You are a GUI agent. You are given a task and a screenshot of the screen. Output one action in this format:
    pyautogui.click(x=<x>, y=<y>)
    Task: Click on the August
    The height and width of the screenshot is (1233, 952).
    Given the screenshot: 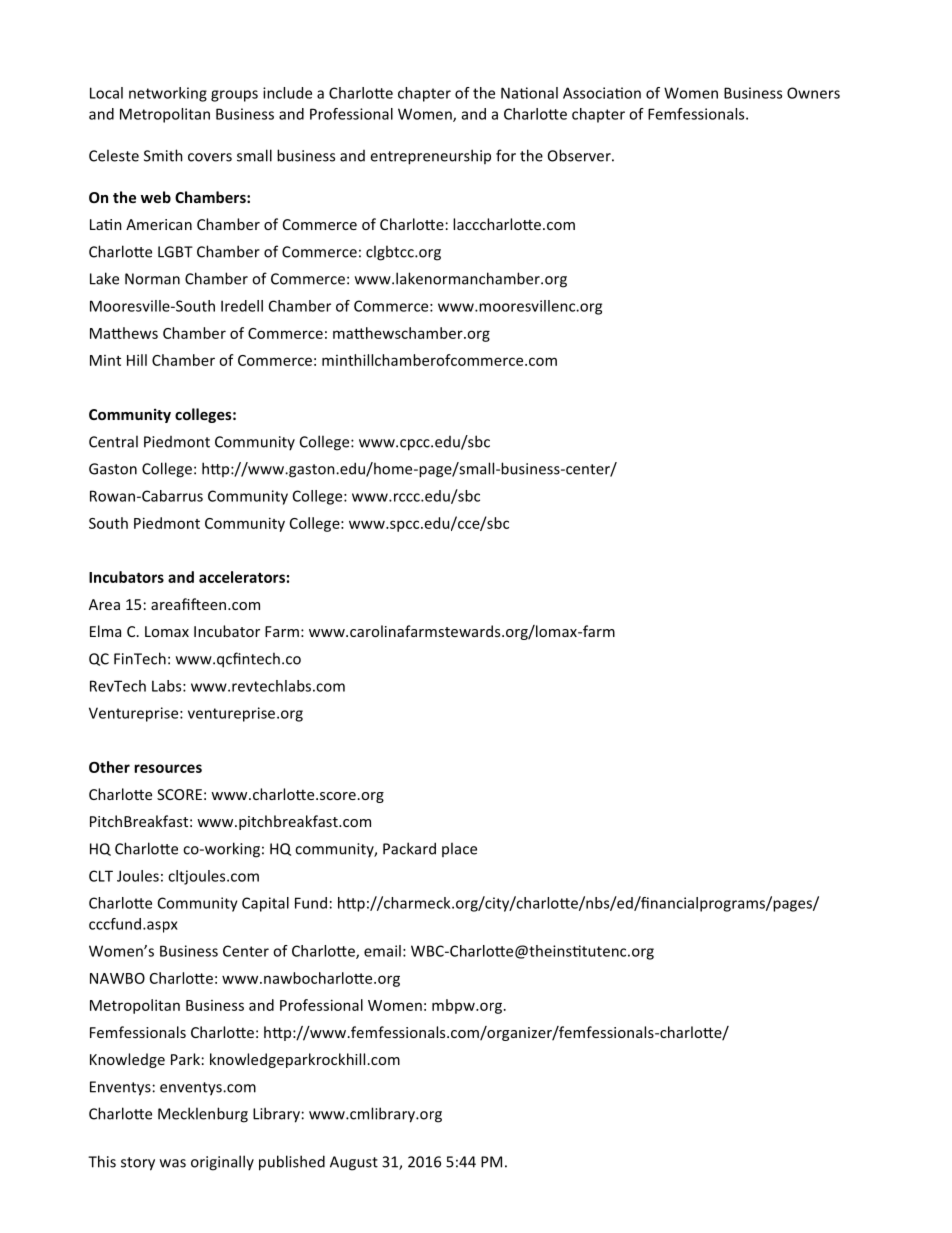 What is the action you would take?
    pyautogui.click(x=354, y=1163)
